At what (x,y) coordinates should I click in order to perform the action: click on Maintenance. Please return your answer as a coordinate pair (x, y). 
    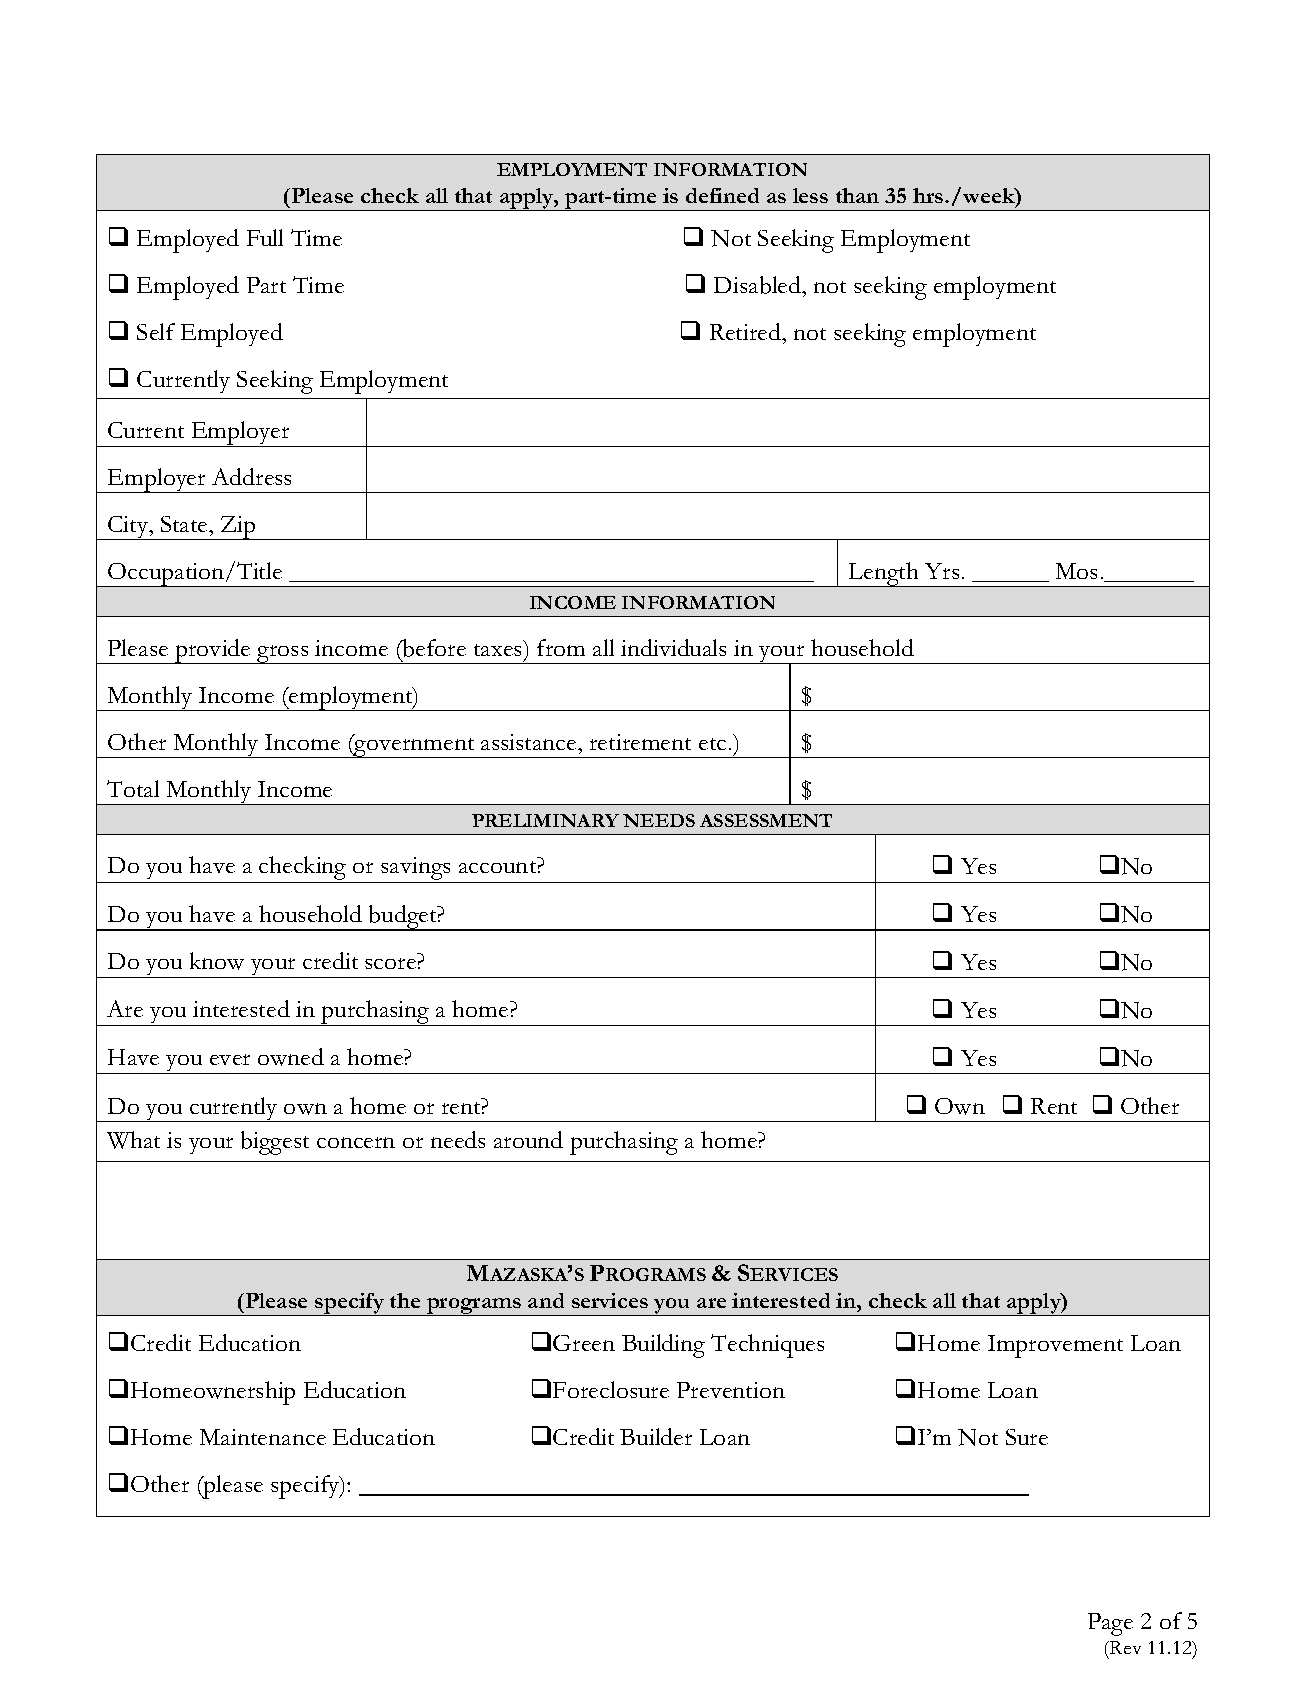
    Looking at the image, I should click on (263, 1437).
